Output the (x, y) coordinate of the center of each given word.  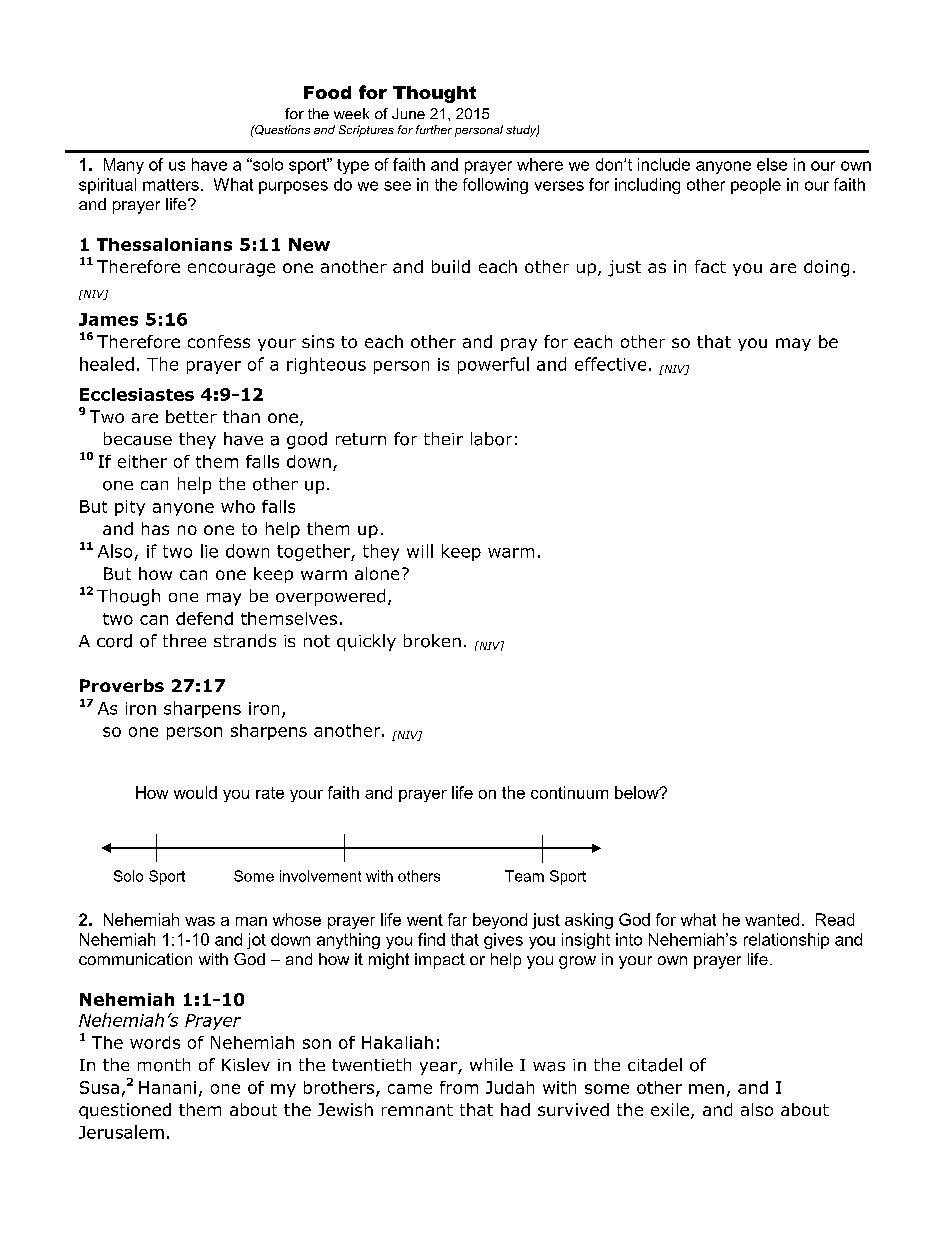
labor (491, 439)
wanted (772, 919)
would (195, 792)
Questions (281, 130)
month (164, 1065)
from (459, 1087)
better (191, 416)
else (772, 164)
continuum (569, 792)
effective (610, 364)
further (434, 129)
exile (670, 1109)
